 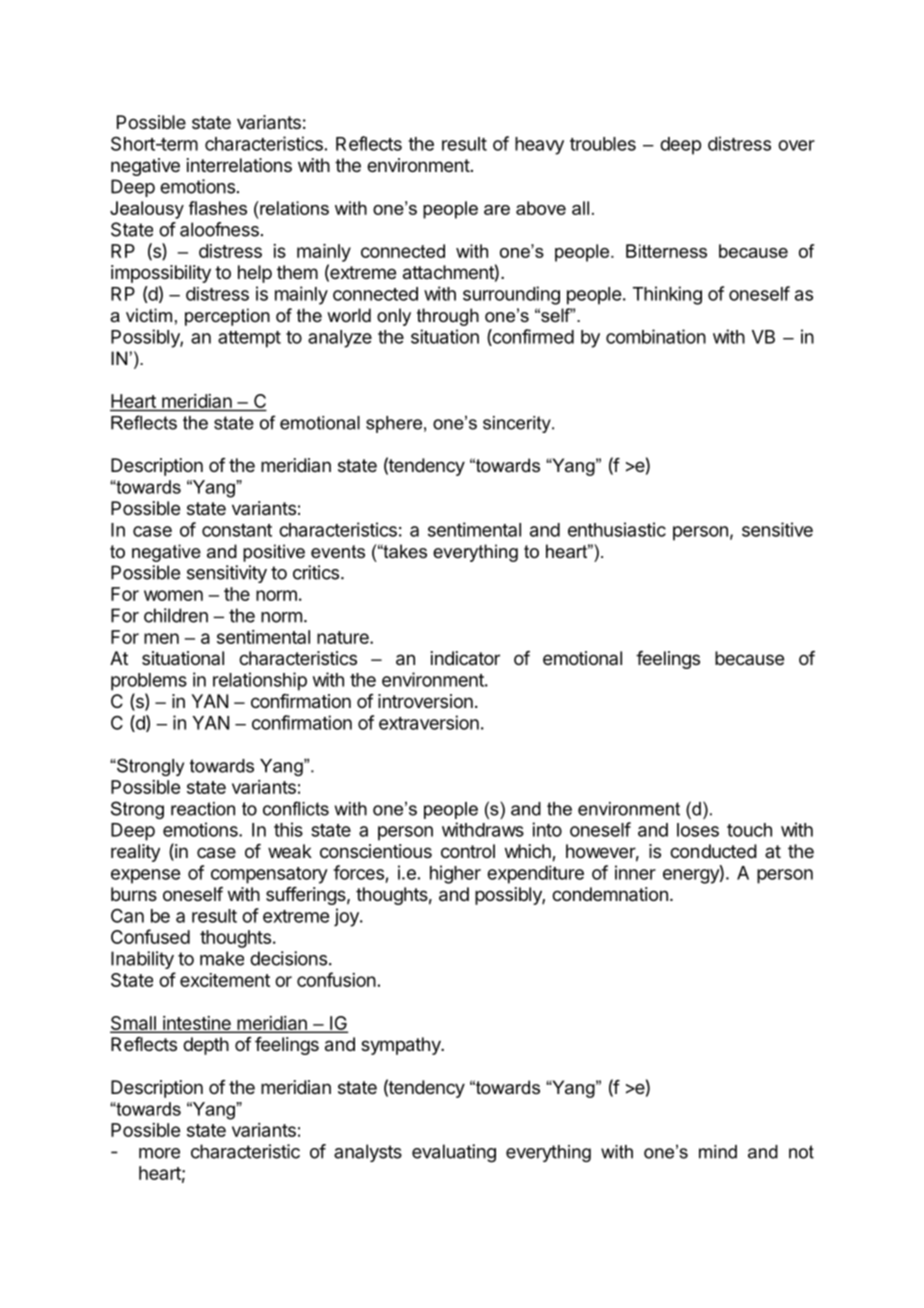 I want to click on sincerity, so click(x=518, y=424).
